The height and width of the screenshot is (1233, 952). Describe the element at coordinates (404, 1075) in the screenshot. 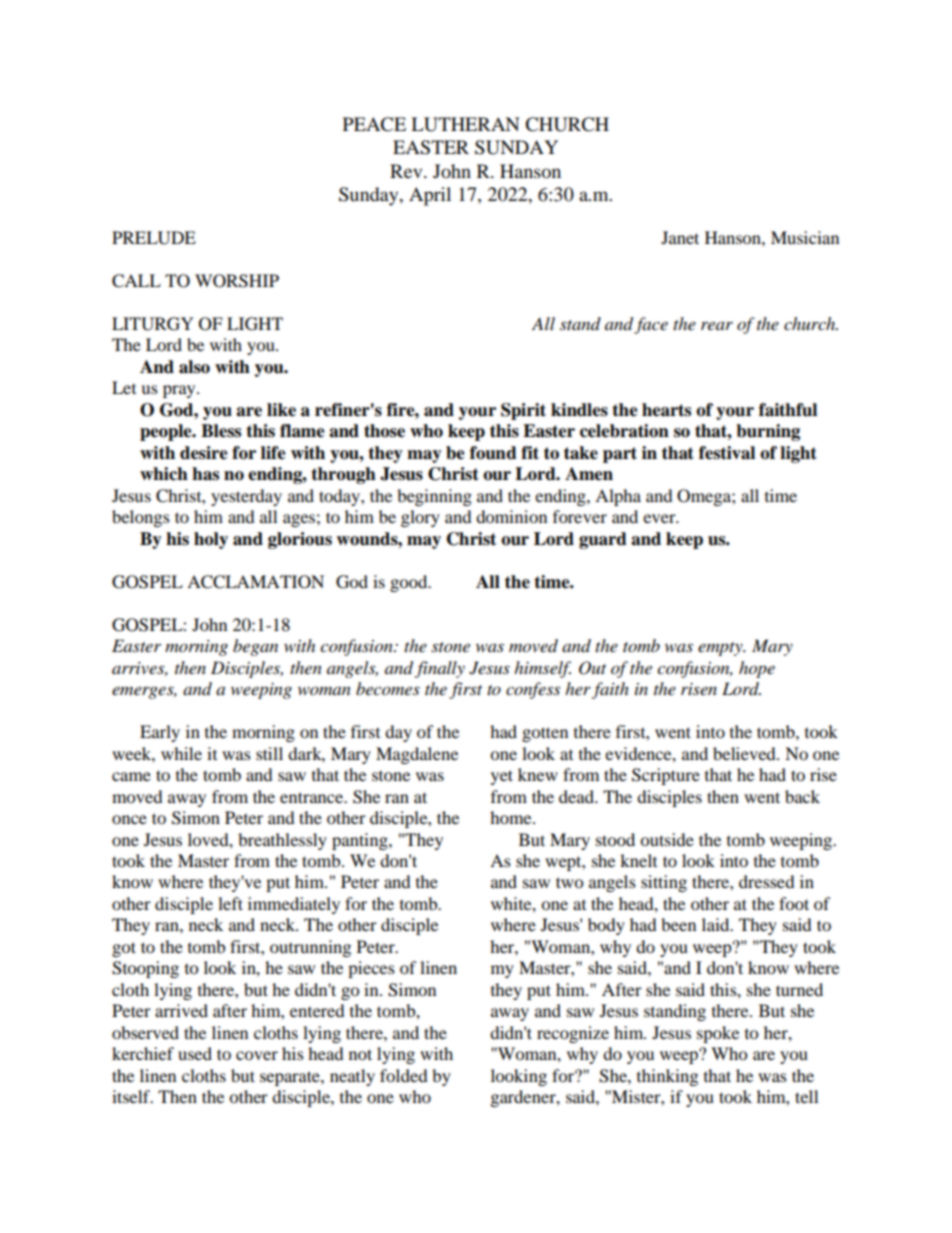

I see `folded` at that location.
